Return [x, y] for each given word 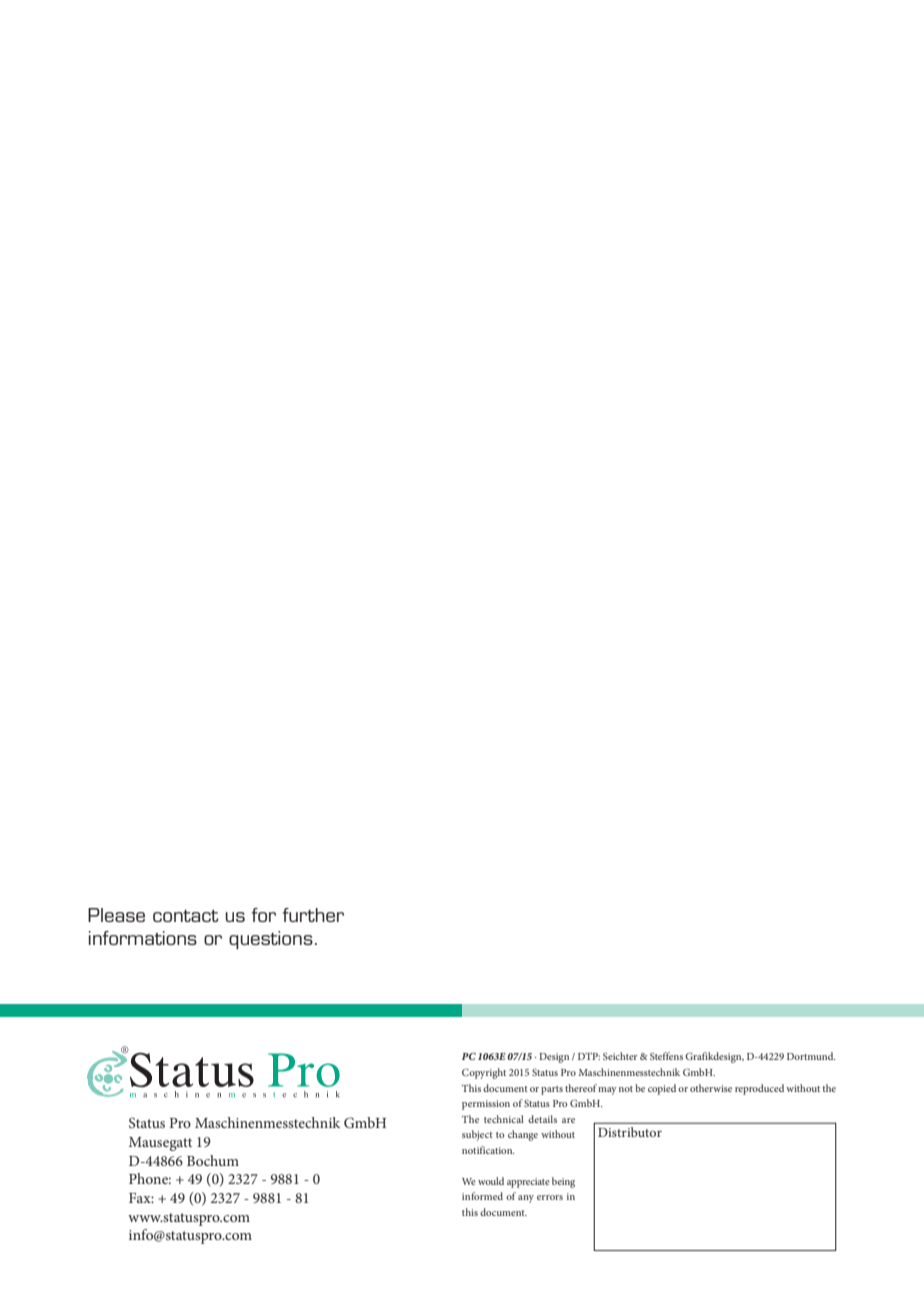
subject [477, 1135]
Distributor [630, 1132]
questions [271, 940]
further [313, 915]
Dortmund [811, 1056]
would [491, 1181]
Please [116, 915]
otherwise [711, 1088]
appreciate [528, 1183]
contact [186, 916]
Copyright [484, 1073]
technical [504, 1119]
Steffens [666, 1056]
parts [552, 1090]
